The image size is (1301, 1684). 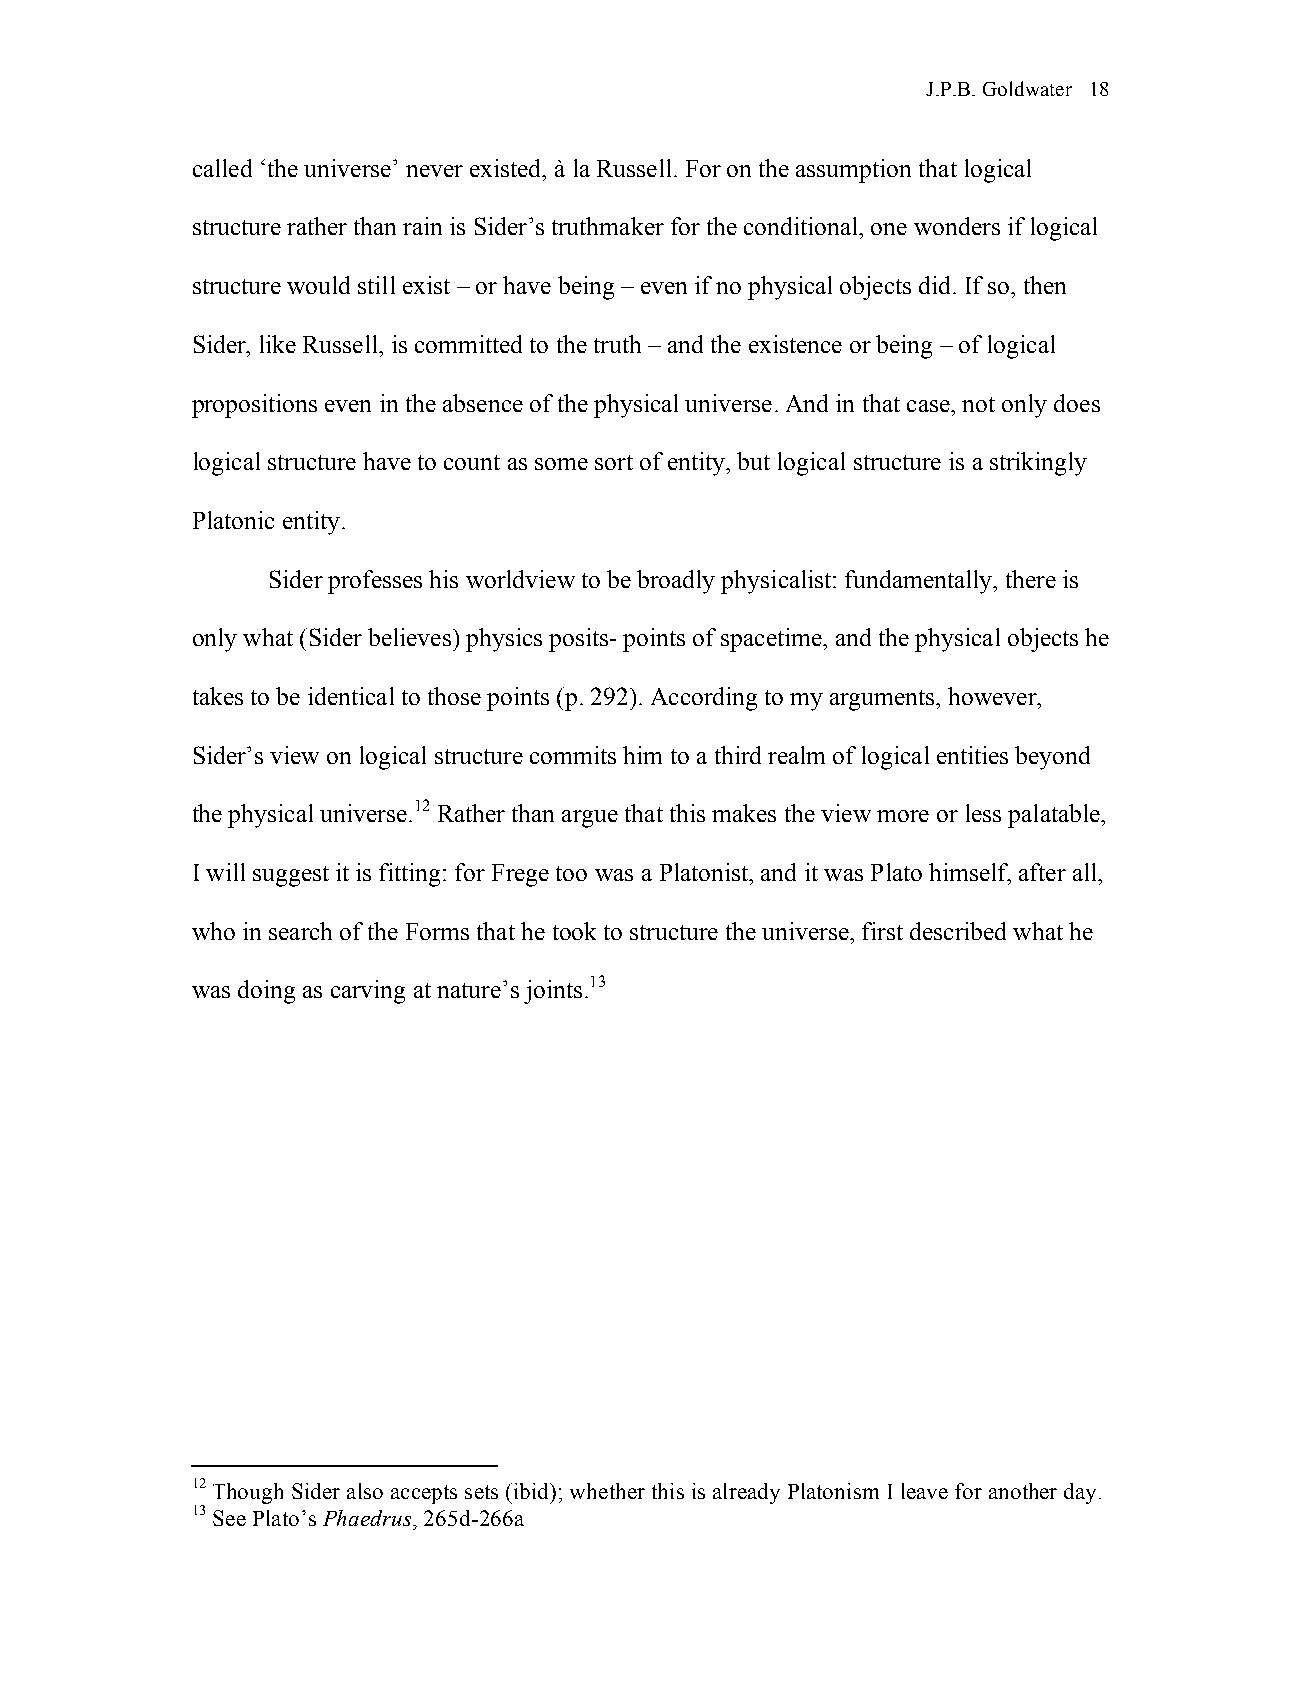 What do you see at coordinates (222, 168) in the document?
I see `called` at bounding box center [222, 168].
